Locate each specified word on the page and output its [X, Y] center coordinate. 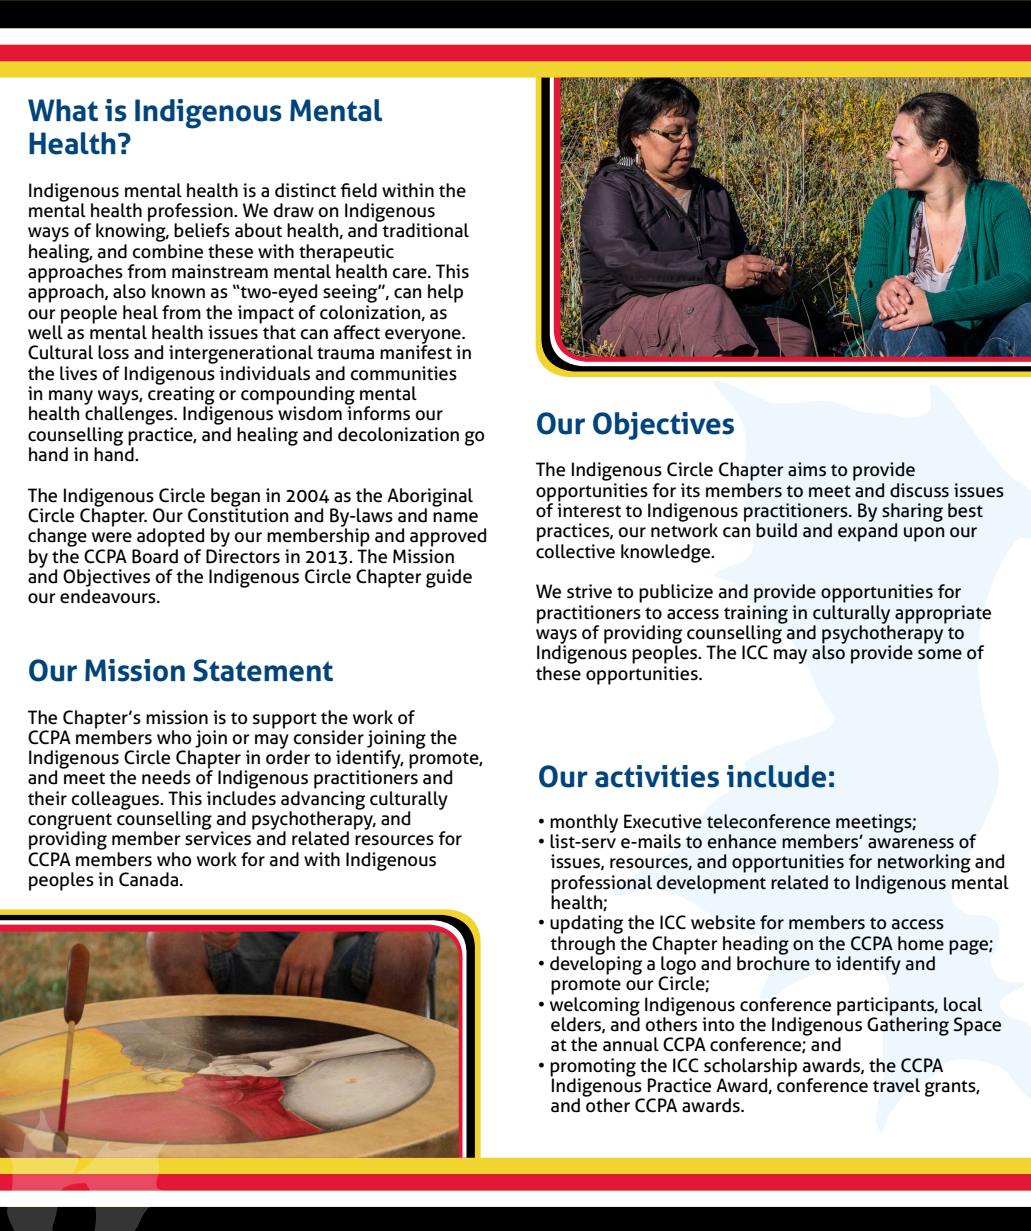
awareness [911, 843]
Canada [150, 879]
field [358, 190]
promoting [593, 1068]
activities [657, 776]
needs [166, 777]
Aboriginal [430, 498]
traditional [424, 229]
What [63, 110]
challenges [129, 414]
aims [807, 469]
